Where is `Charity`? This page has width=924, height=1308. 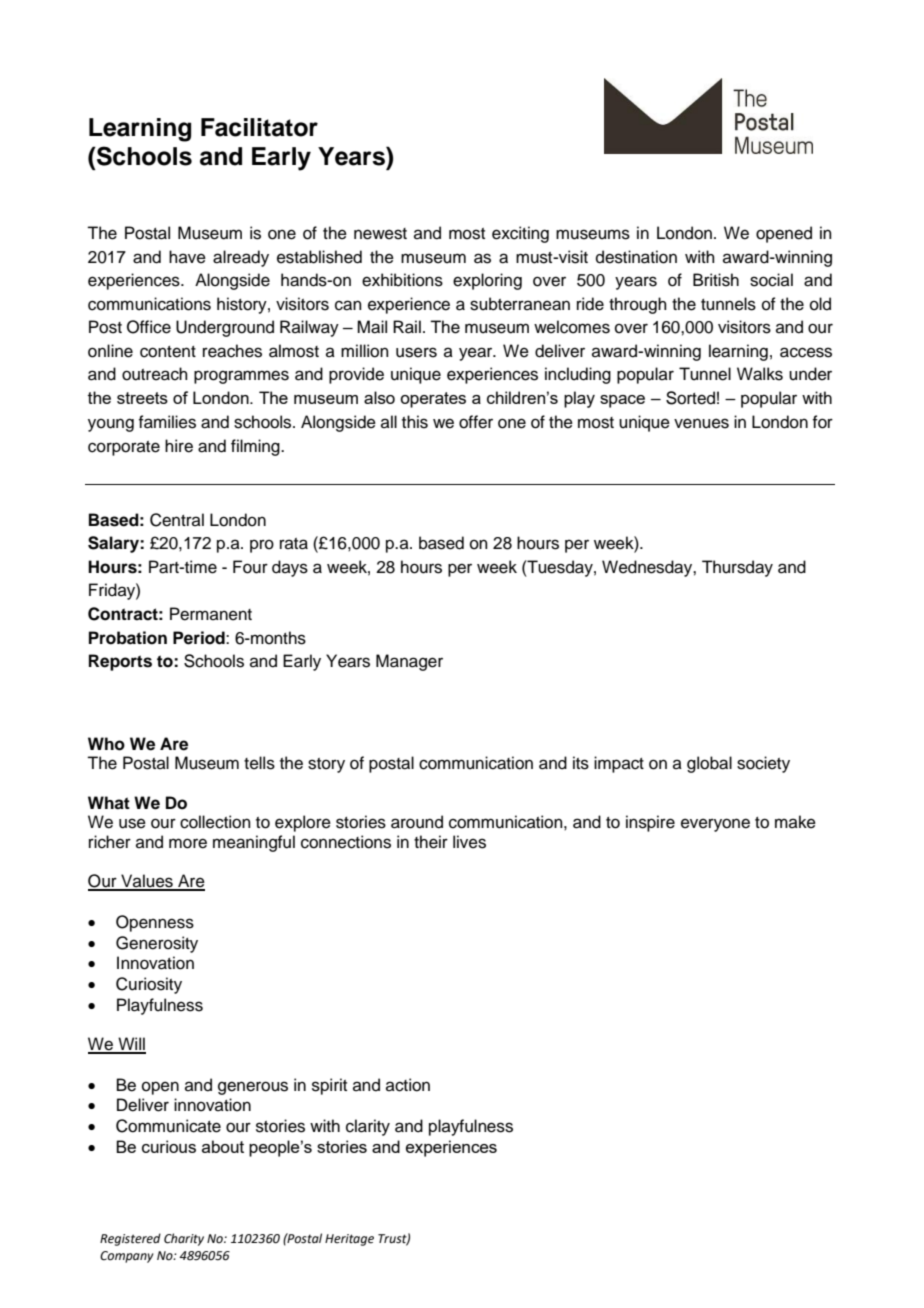
Charity is located at coordinates (184, 1239).
